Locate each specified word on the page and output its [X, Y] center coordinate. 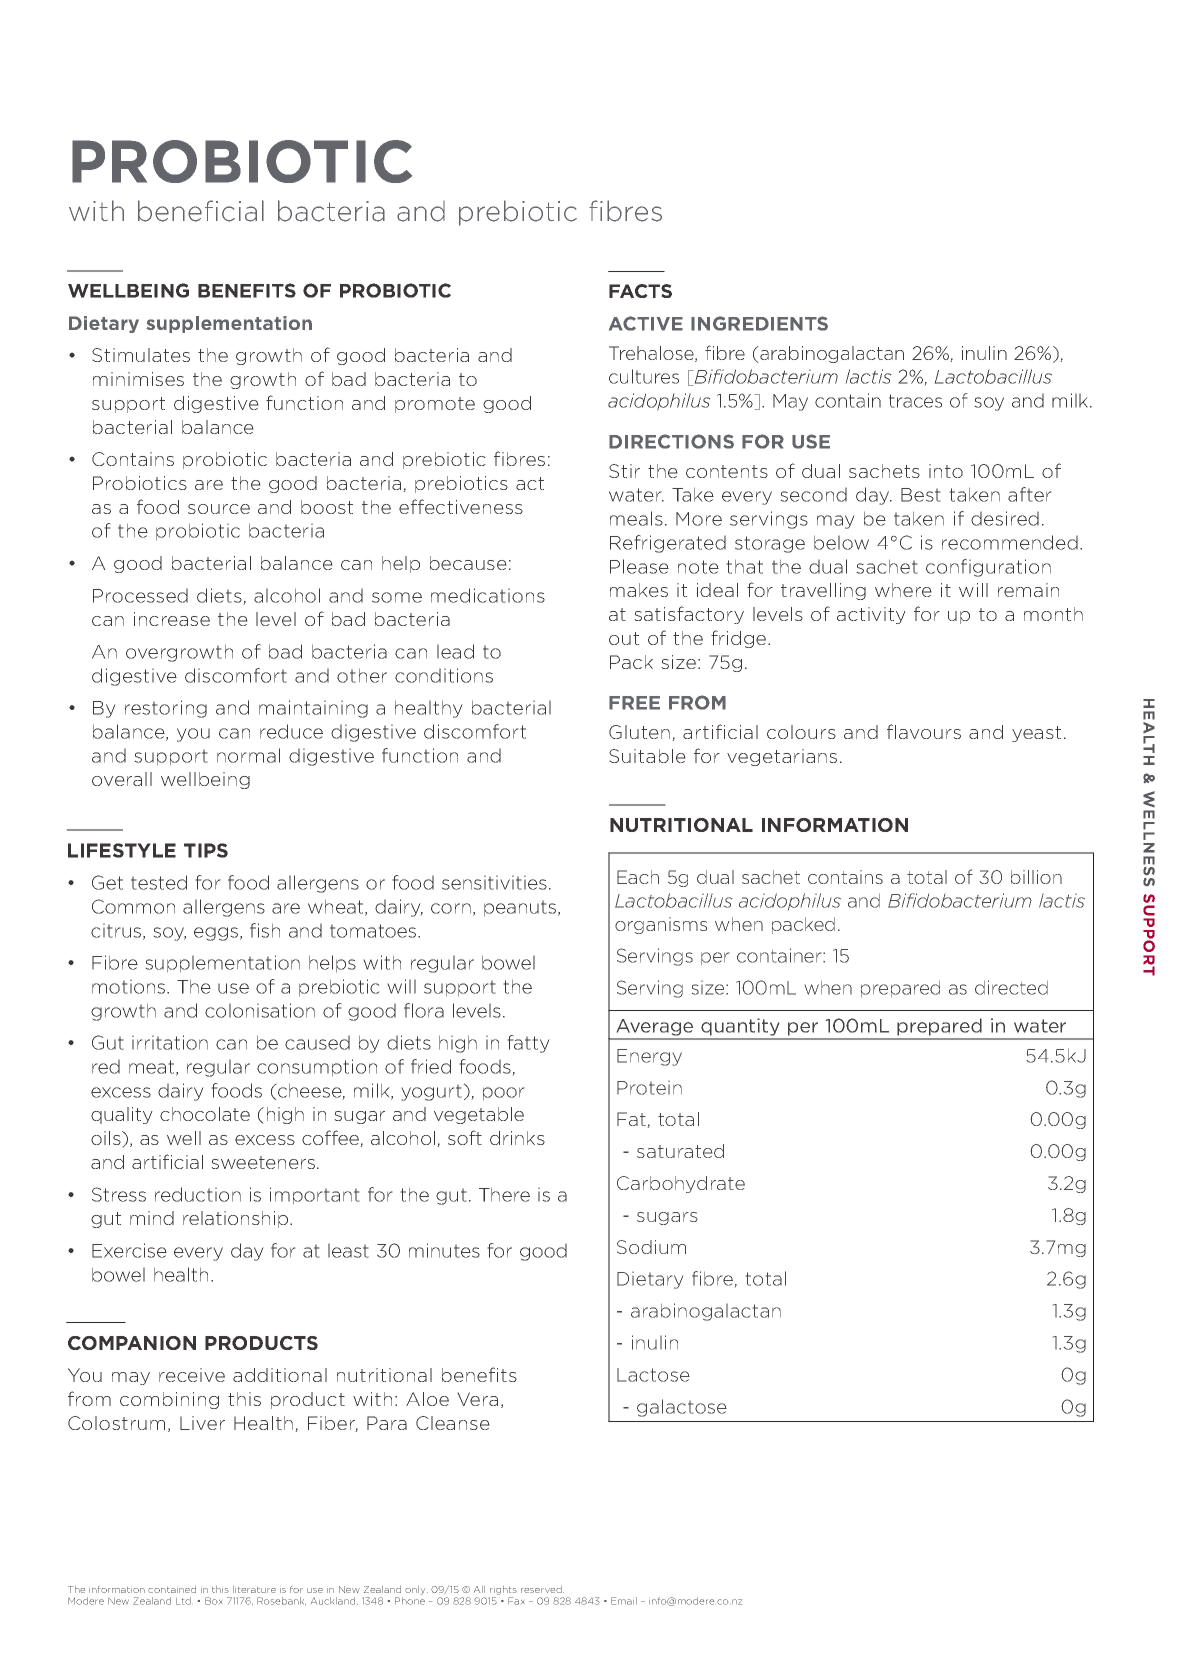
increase [172, 619]
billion [1036, 877]
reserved [542, 1589]
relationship [237, 1219]
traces [915, 401]
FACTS [640, 291]
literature [254, 1589]
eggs [216, 934]
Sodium [651, 1247]
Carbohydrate [681, 1184]
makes [639, 590]
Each [638, 877]
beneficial [201, 211]
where [903, 590]
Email [624, 1601]
